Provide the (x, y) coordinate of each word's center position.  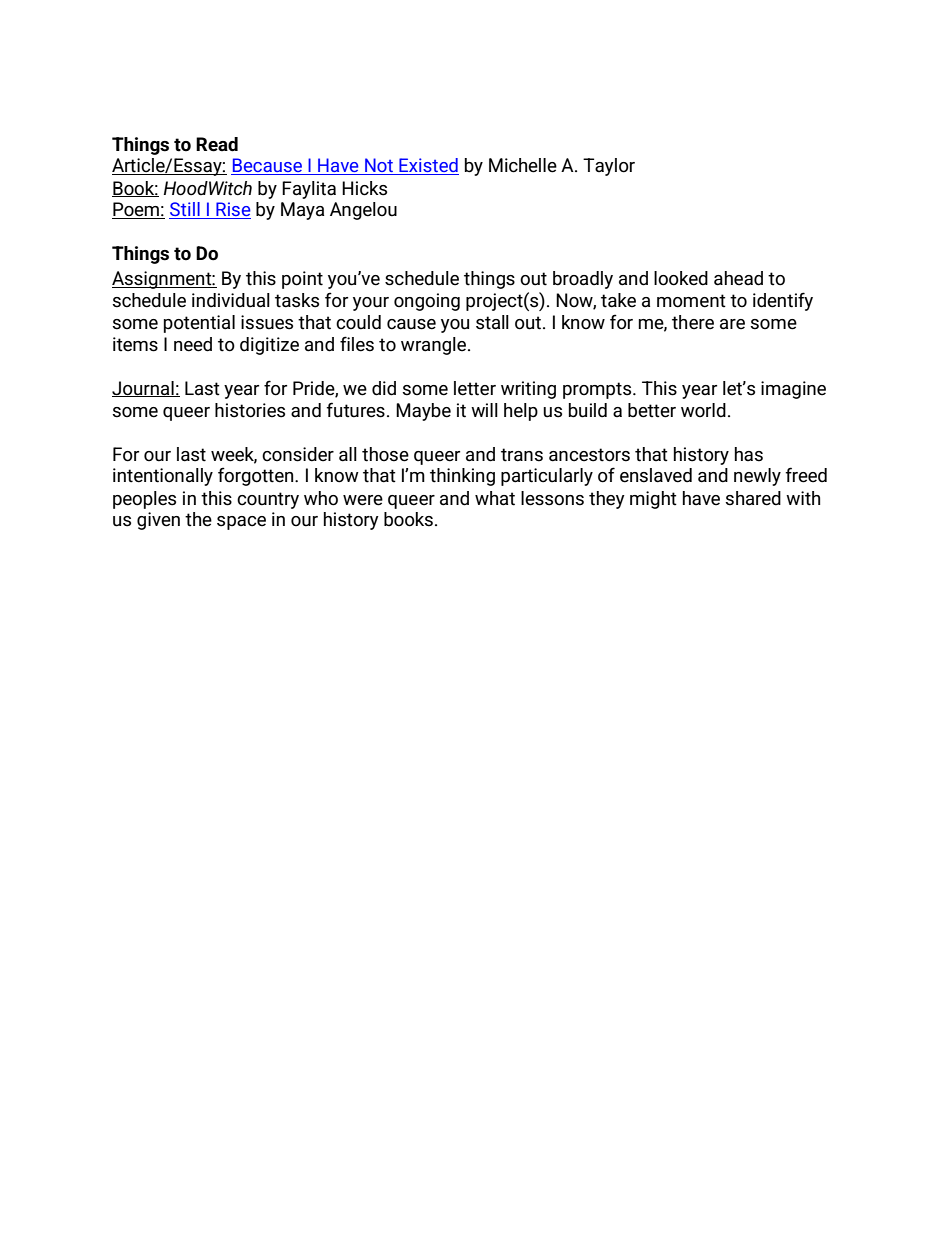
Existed (428, 166)
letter (475, 388)
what (495, 498)
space (241, 523)
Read (217, 144)
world (703, 410)
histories (250, 410)
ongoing (427, 302)
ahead (738, 278)
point (302, 280)
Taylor (609, 167)
